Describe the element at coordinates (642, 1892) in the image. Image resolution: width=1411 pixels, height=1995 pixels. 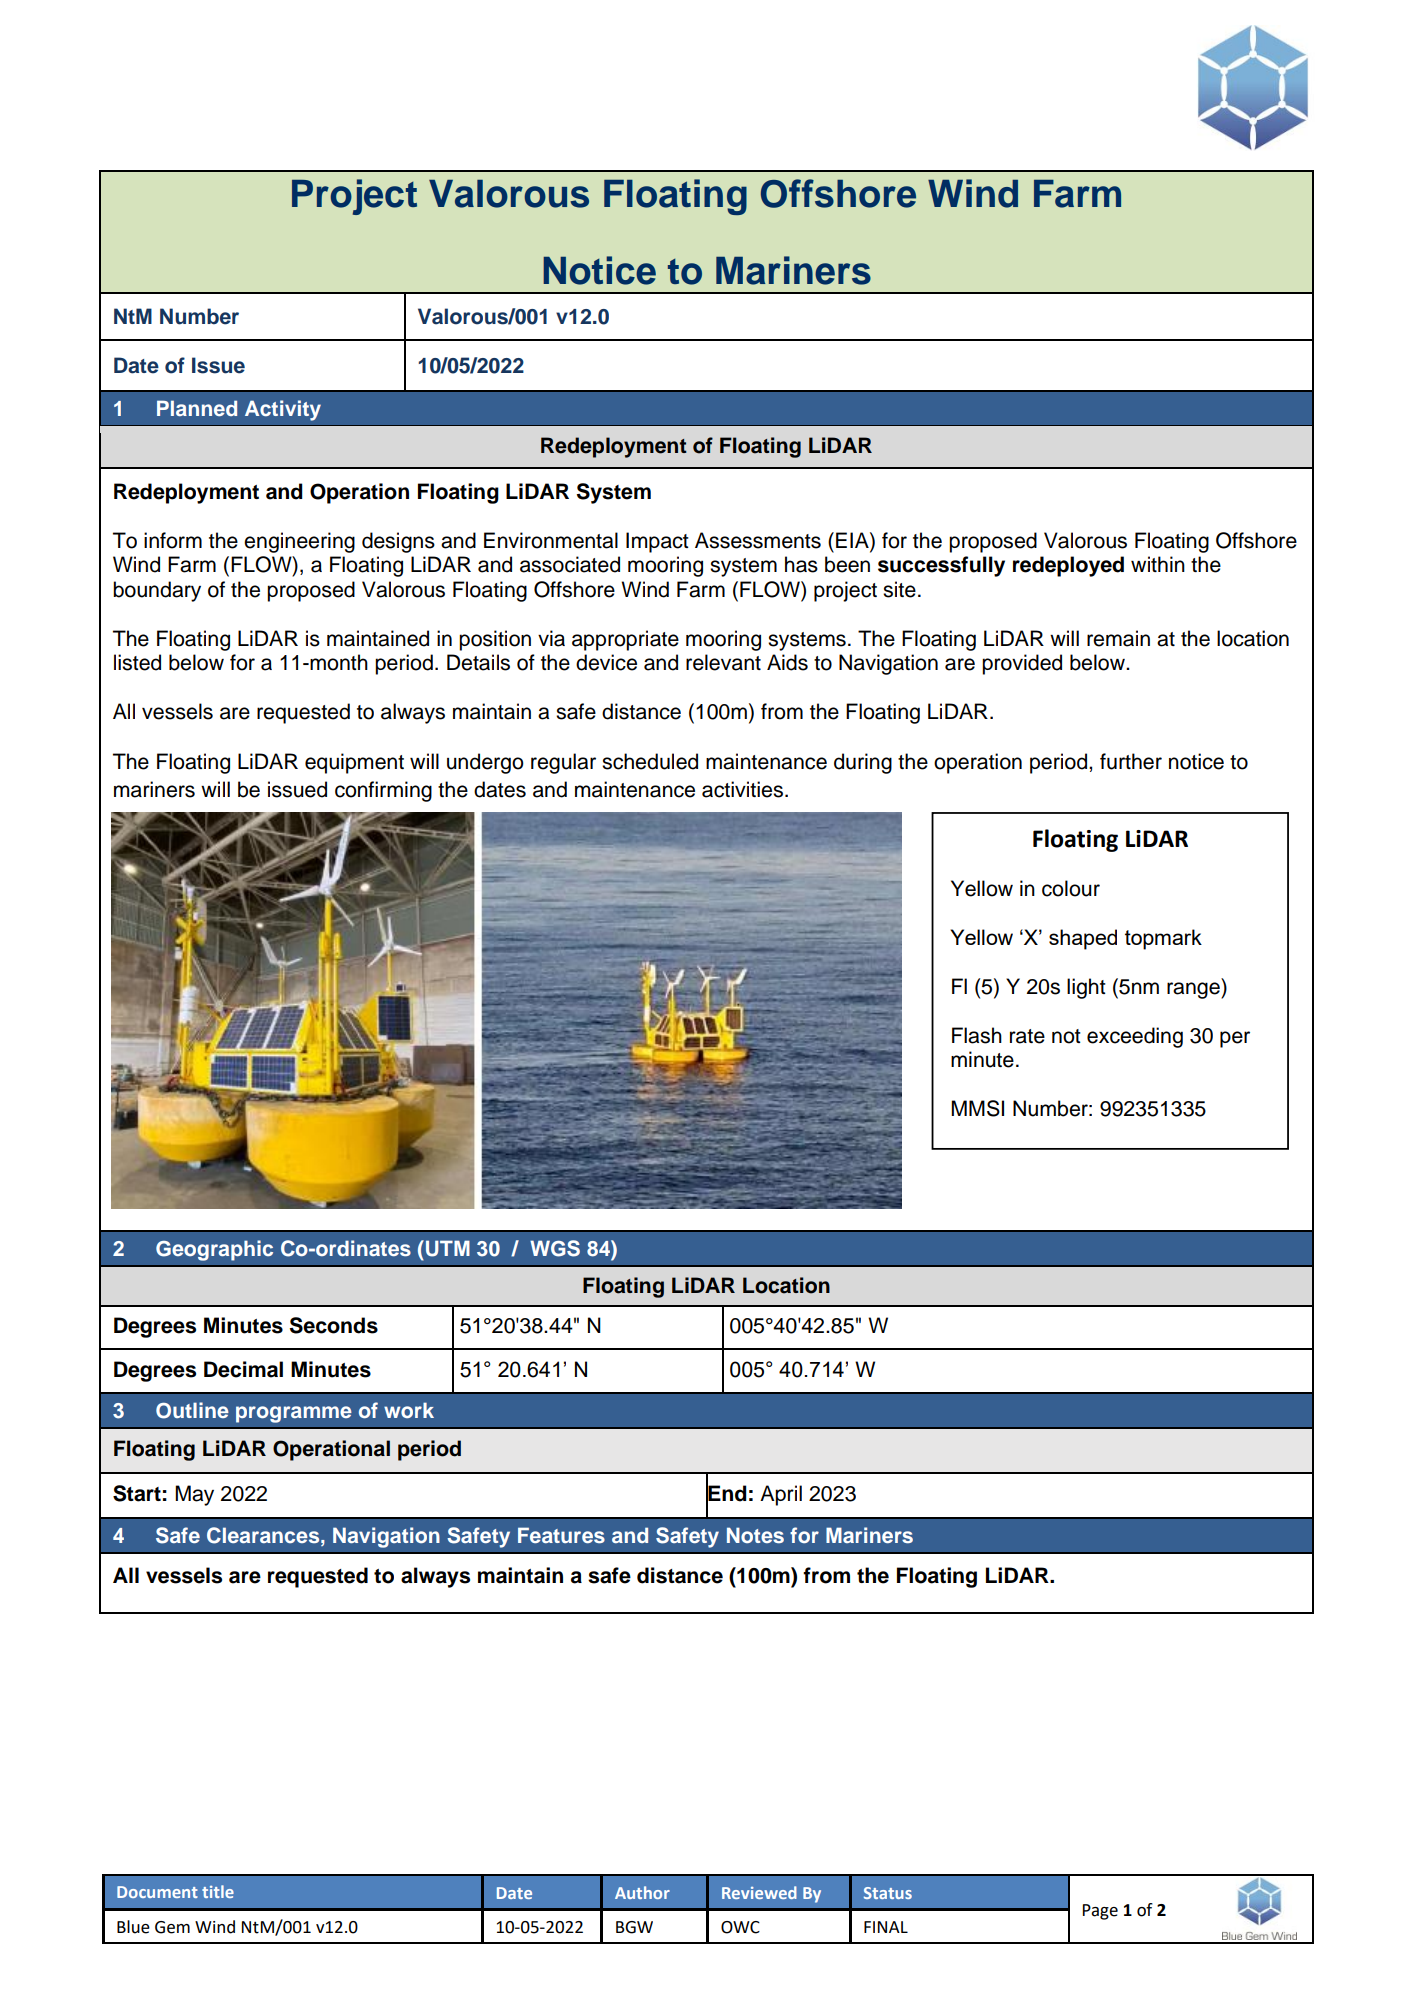
I see `Author` at that location.
